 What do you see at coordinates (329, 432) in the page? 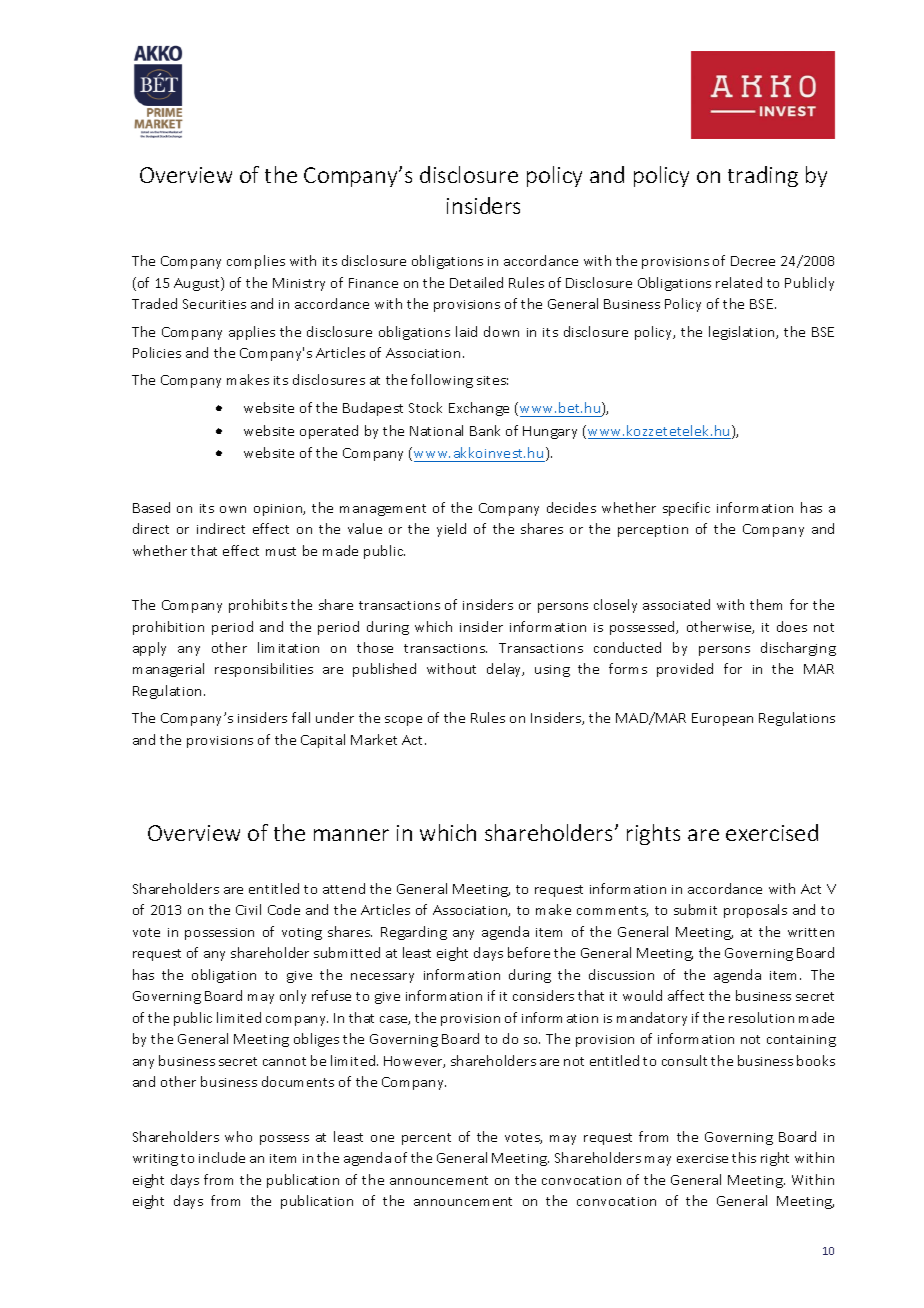
I see `operated` at bounding box center [329, 432].
